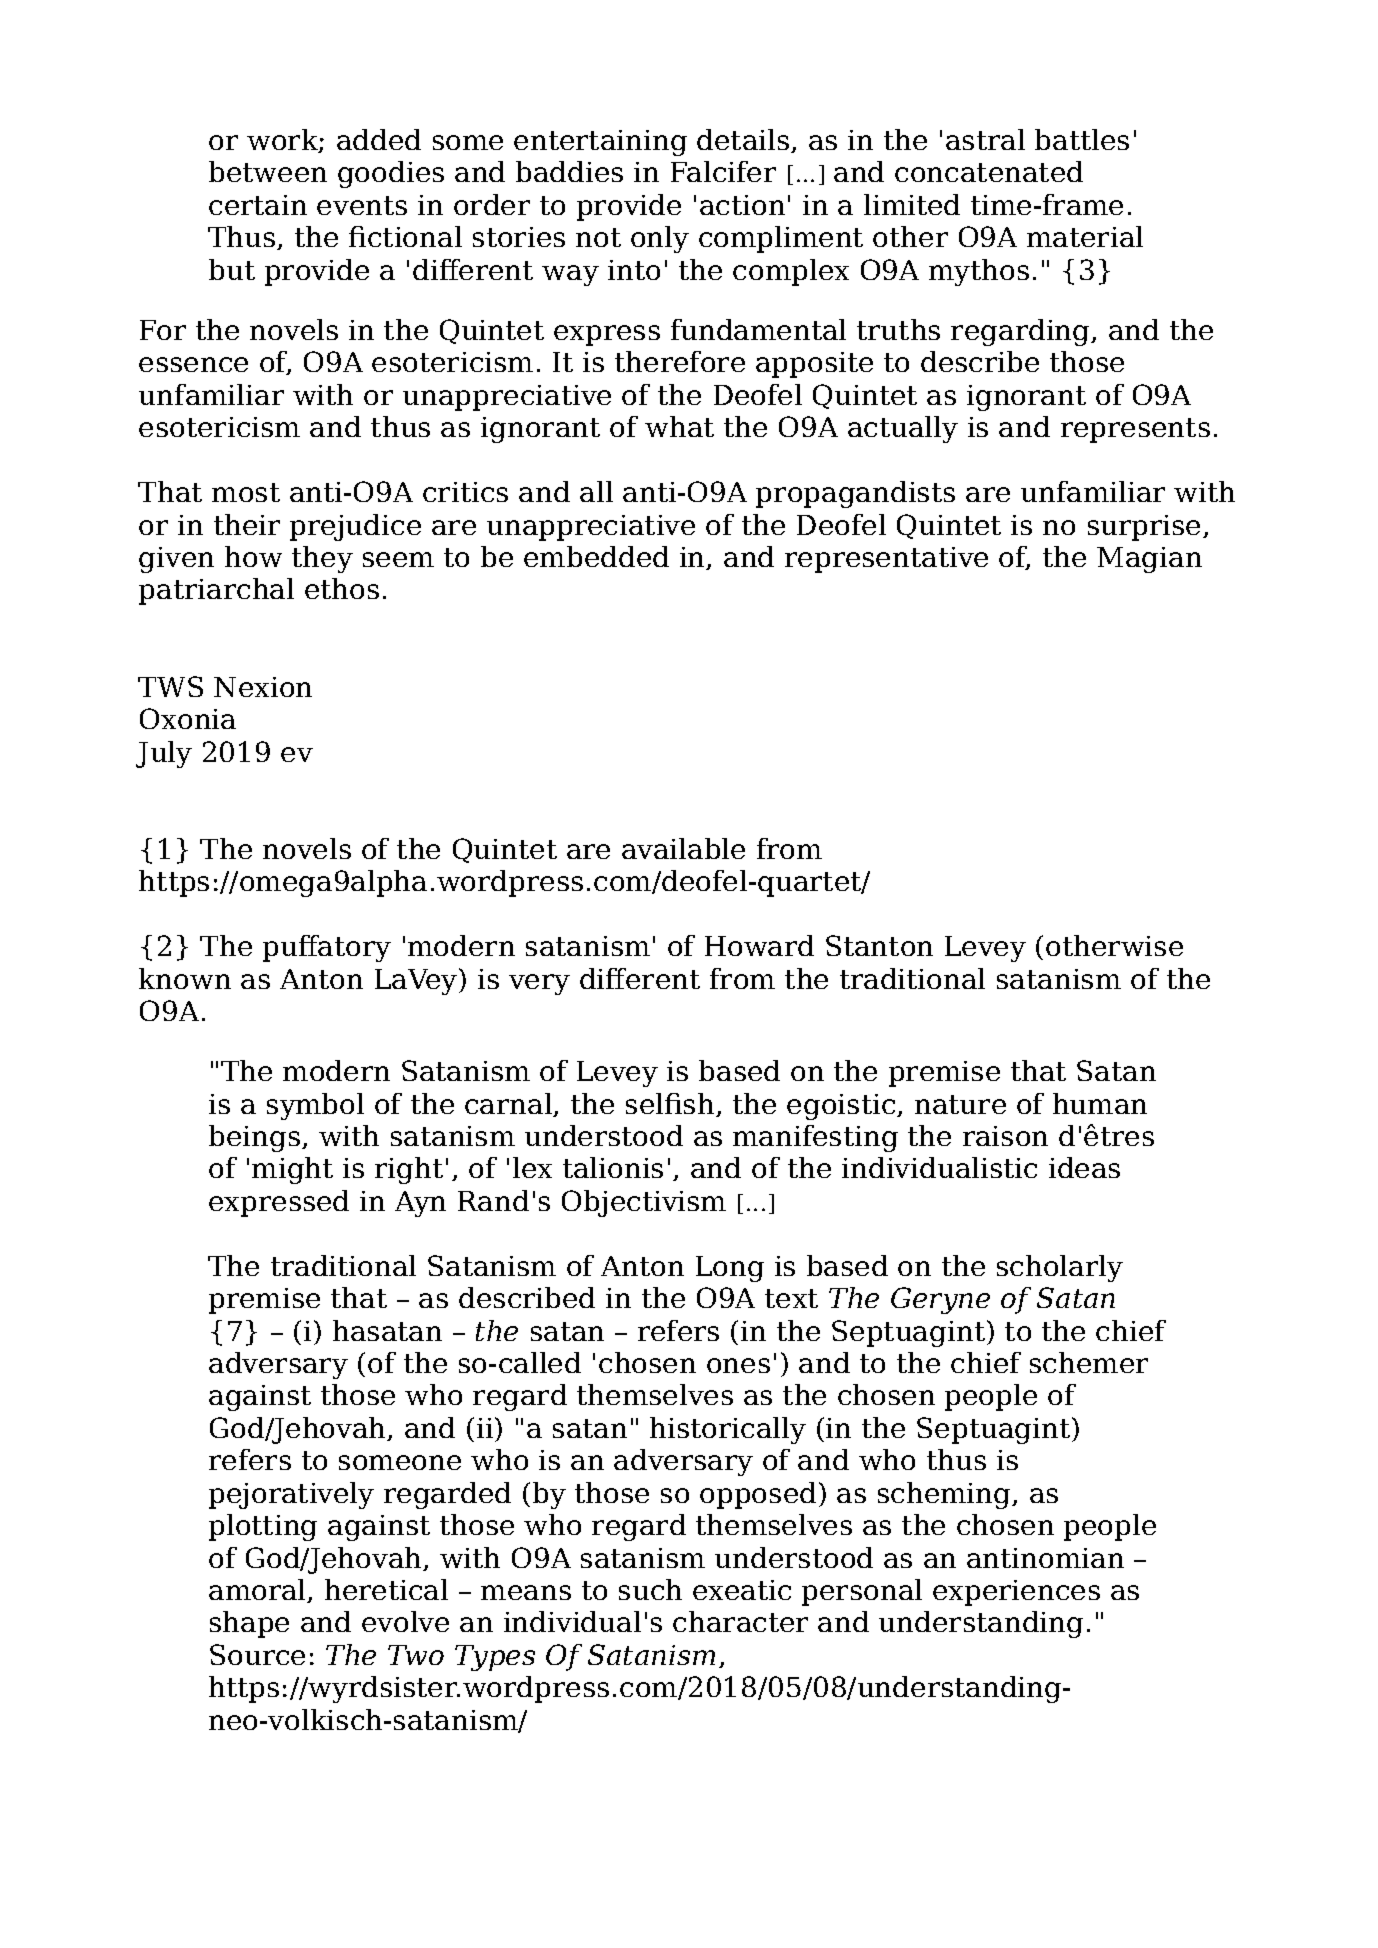 This screenshot has height=1948, width=1378. Describe the element at coordinates (249, 1624) in the screenshot. I see `shape` at that location.
